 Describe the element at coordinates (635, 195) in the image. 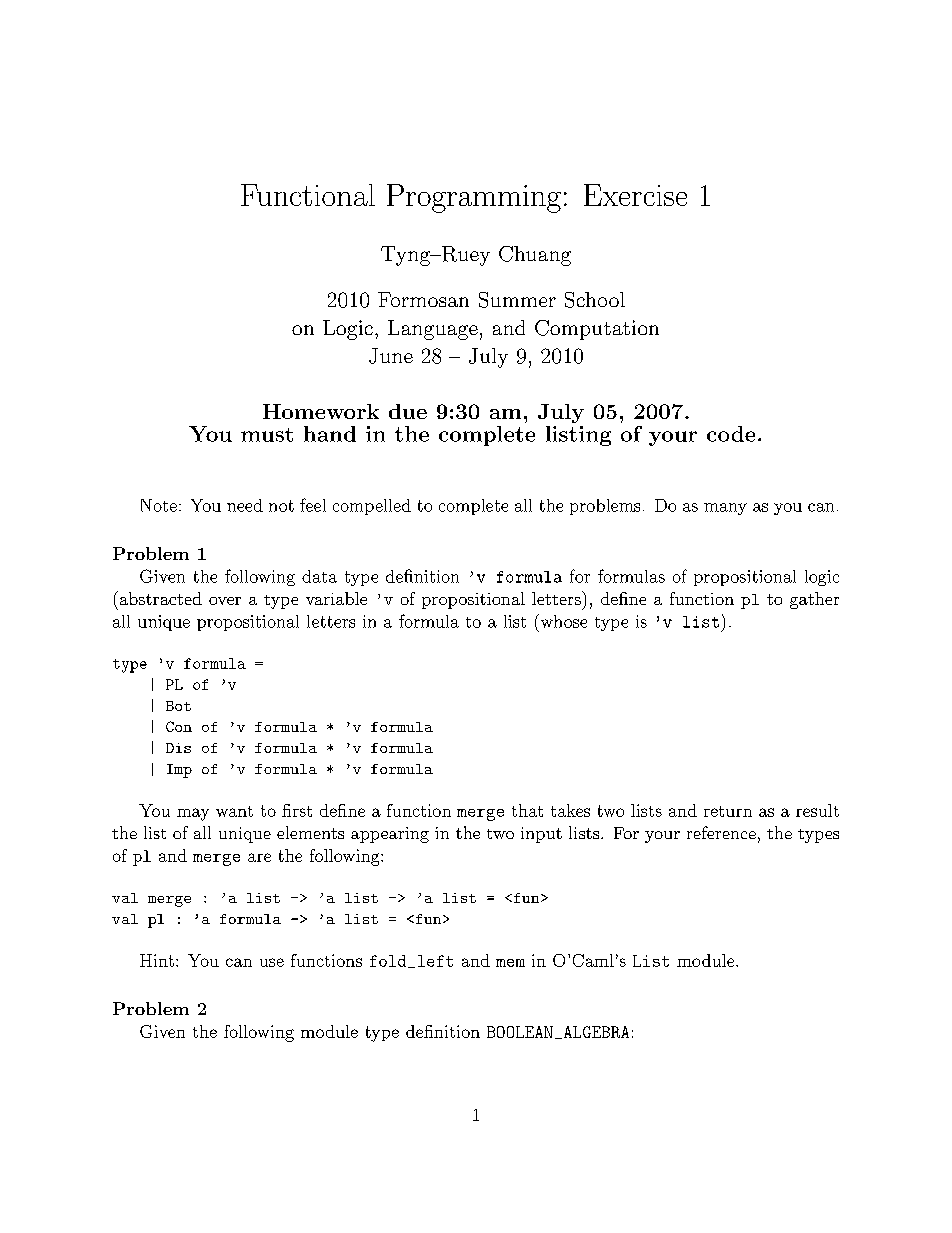

I see `Exercise` at that location.
